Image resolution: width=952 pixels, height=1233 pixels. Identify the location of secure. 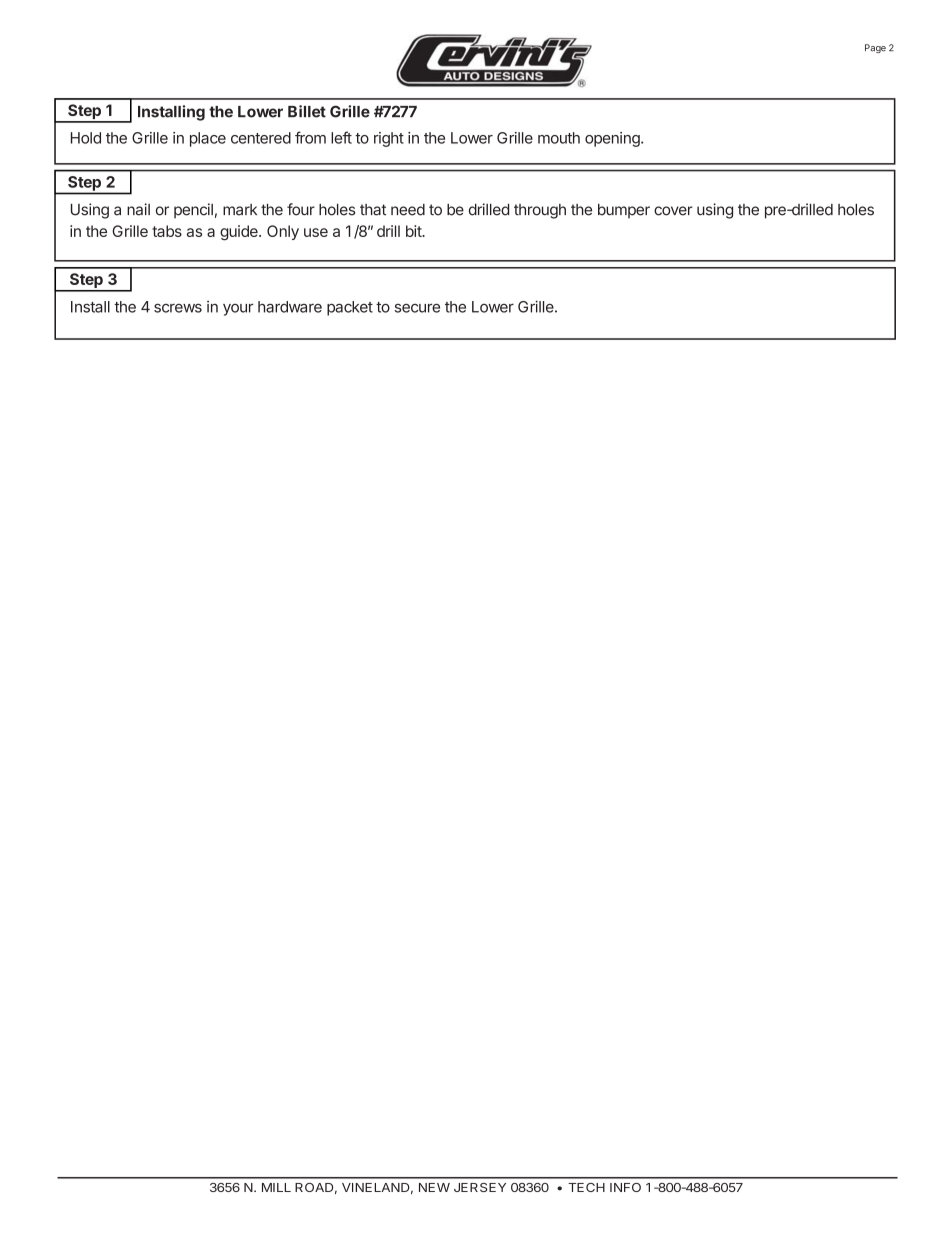
(417, 308).
